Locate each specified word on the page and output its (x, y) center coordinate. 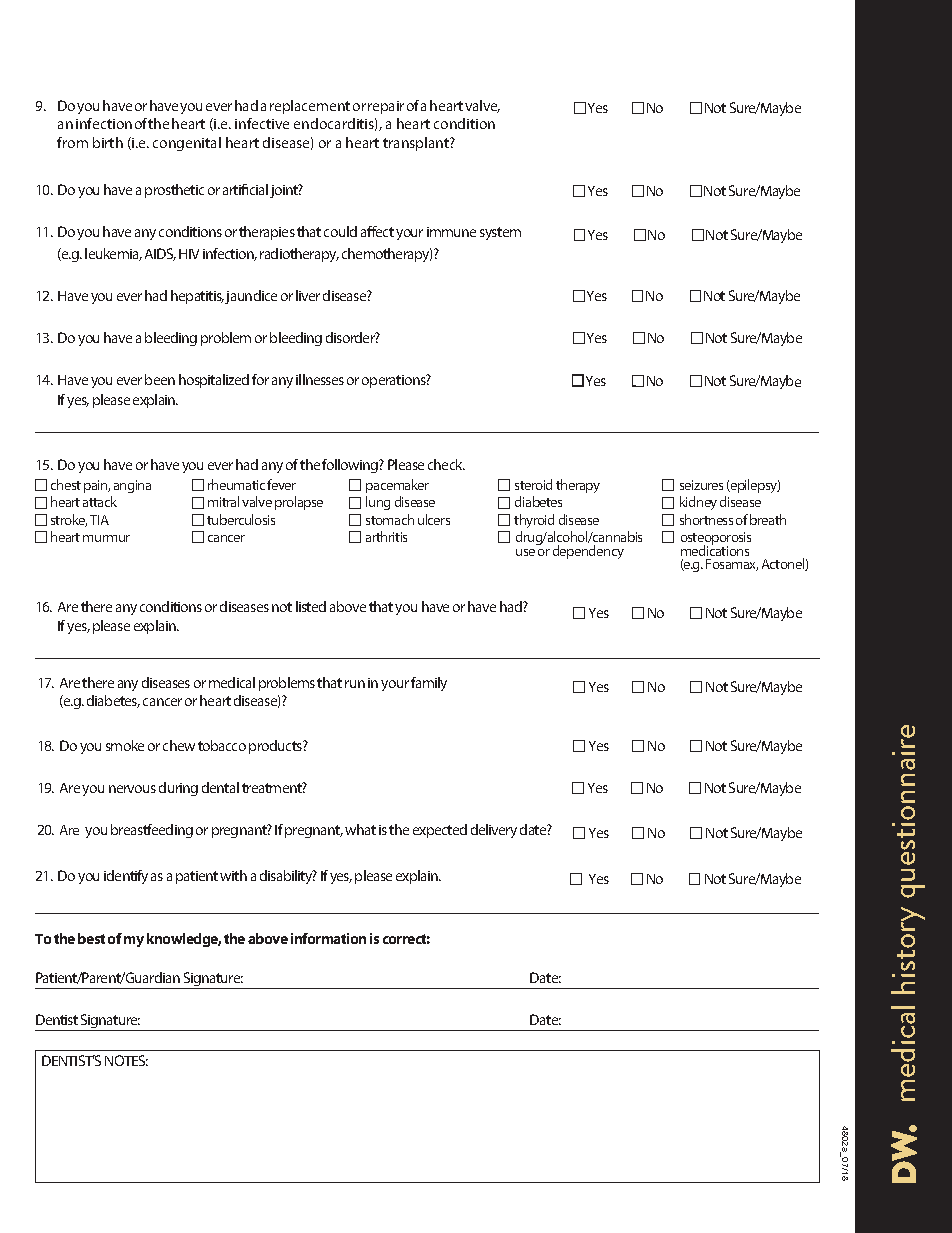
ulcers (434, 519)
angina (132, 486)
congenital (187, 144)
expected (440, 831)
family (429, 684)
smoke (125, 745)
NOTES (126, 1060)
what (360, 829)
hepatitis (197, 297)
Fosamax (732, 565)
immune (451, 232)
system (500, 233)
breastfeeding (152, 831)
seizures (701, 485)
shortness (706, 519)
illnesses (320, 379)
